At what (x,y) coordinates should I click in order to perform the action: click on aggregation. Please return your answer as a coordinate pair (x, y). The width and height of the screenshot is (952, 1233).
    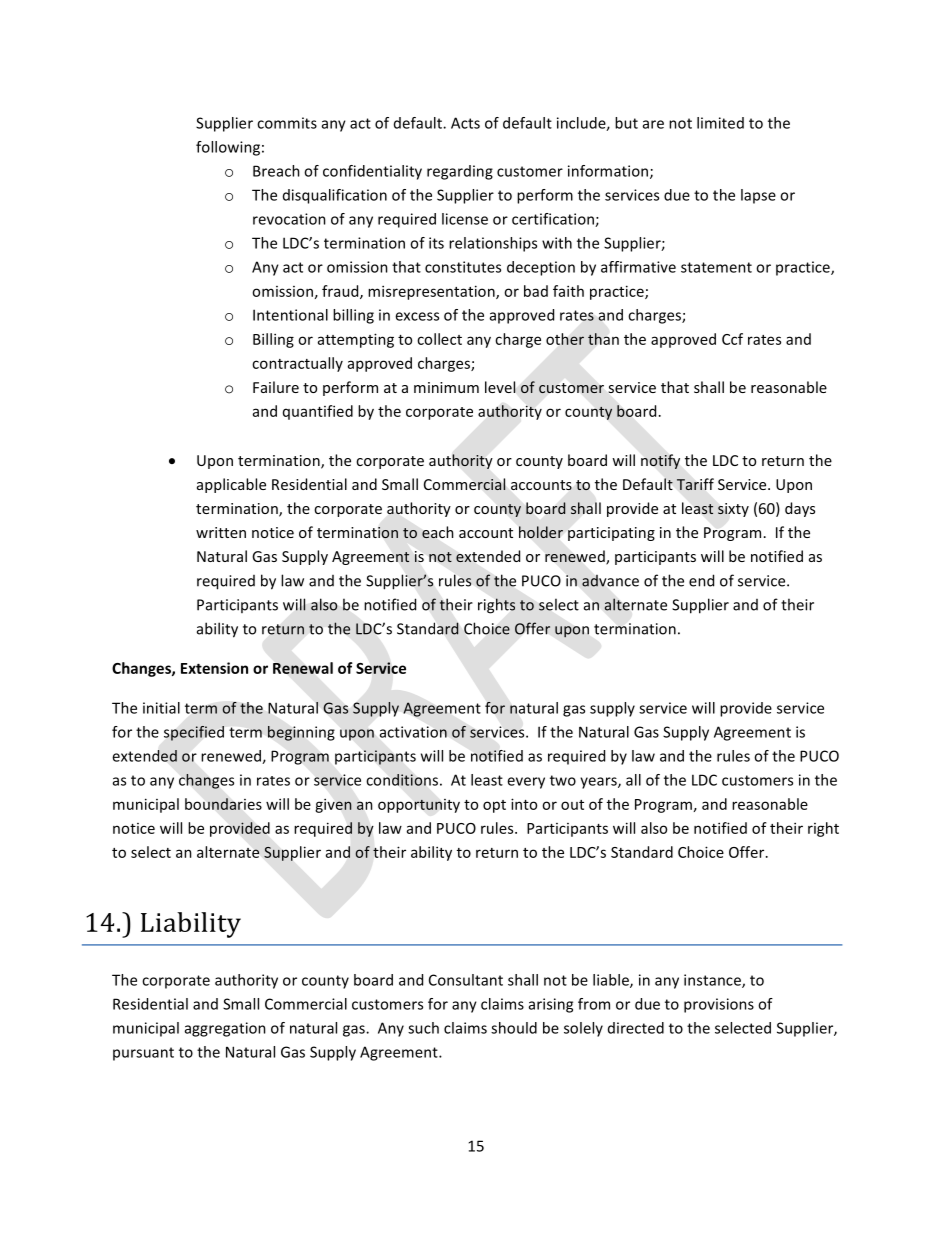
    Looking at the image, I should click on (225, 1029).
